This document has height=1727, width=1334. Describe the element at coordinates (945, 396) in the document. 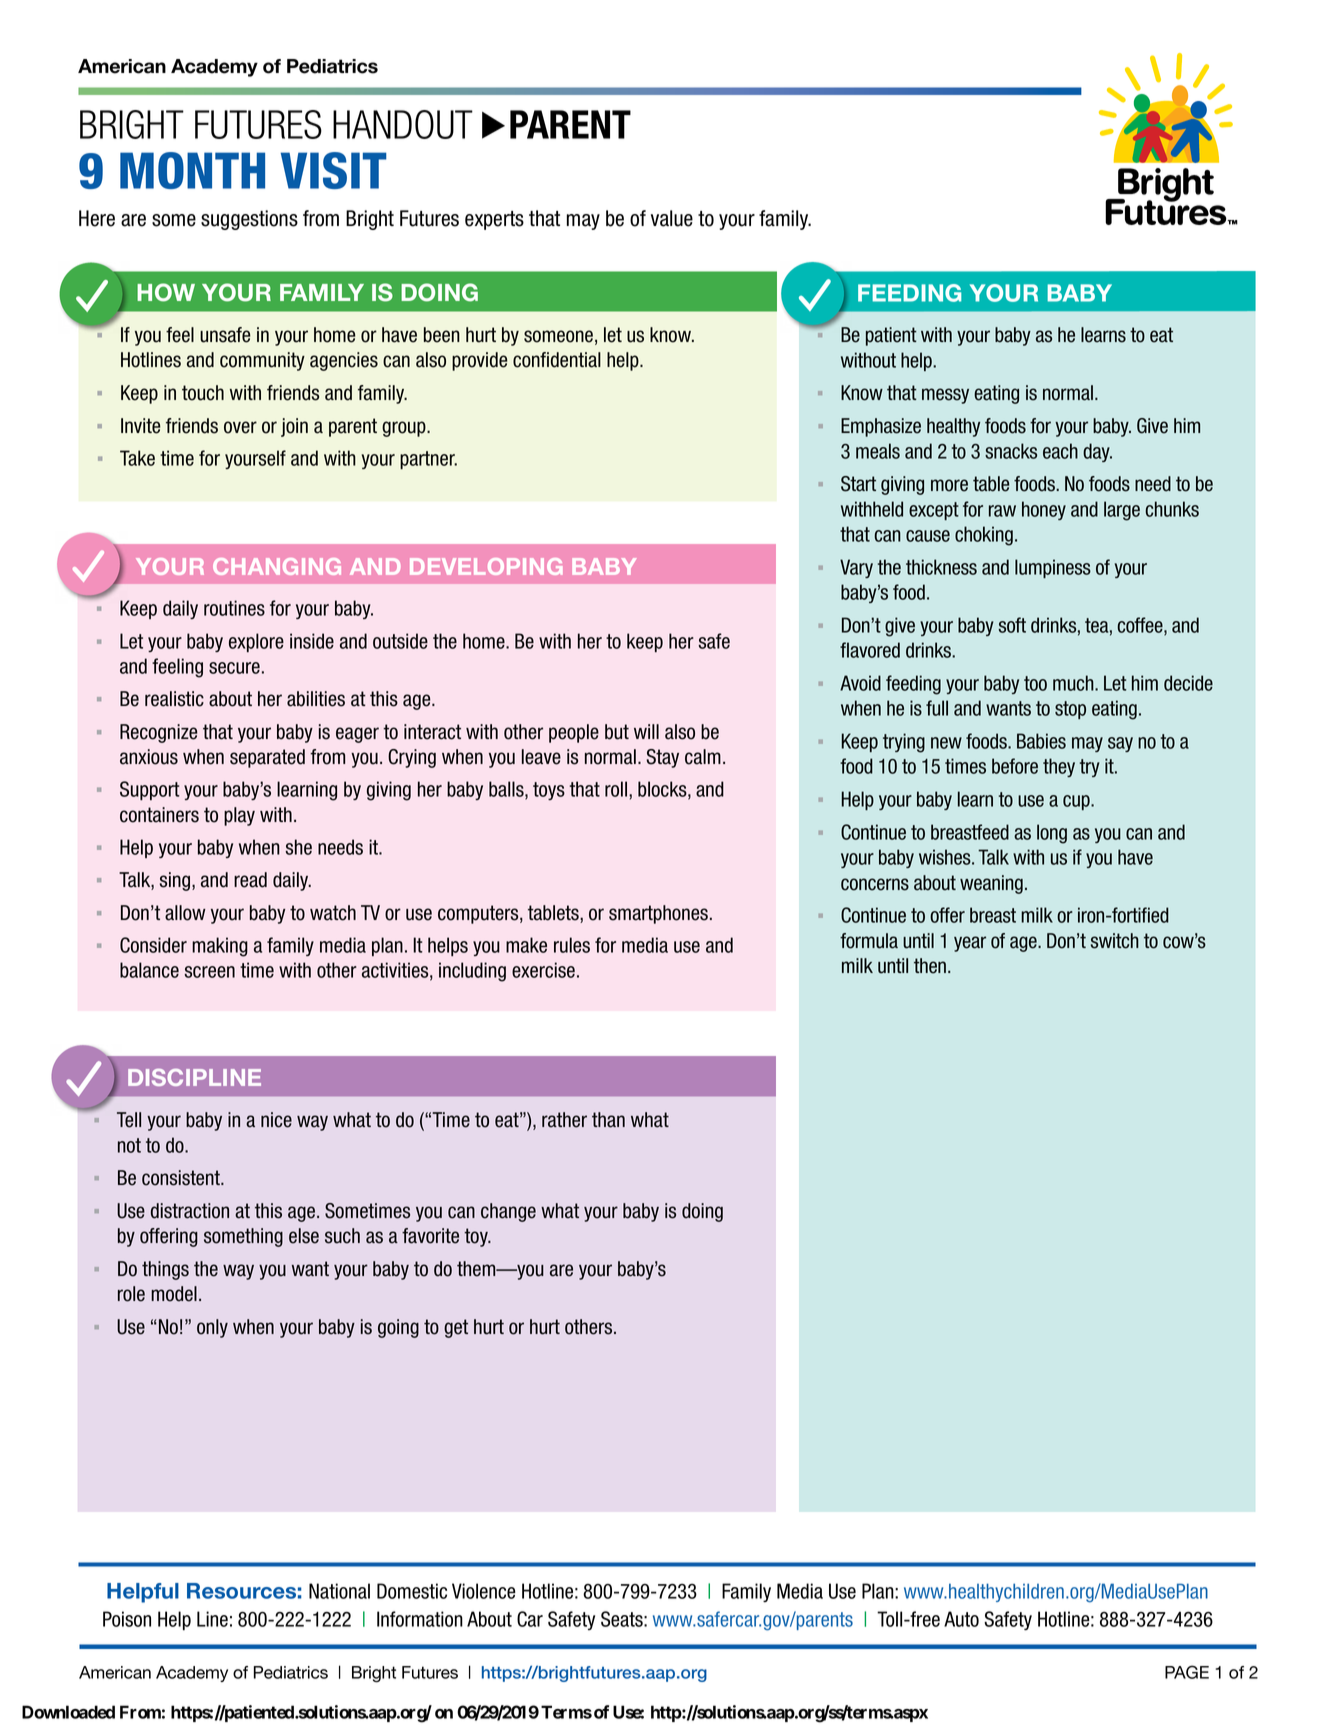

I see `messy` at that location.
